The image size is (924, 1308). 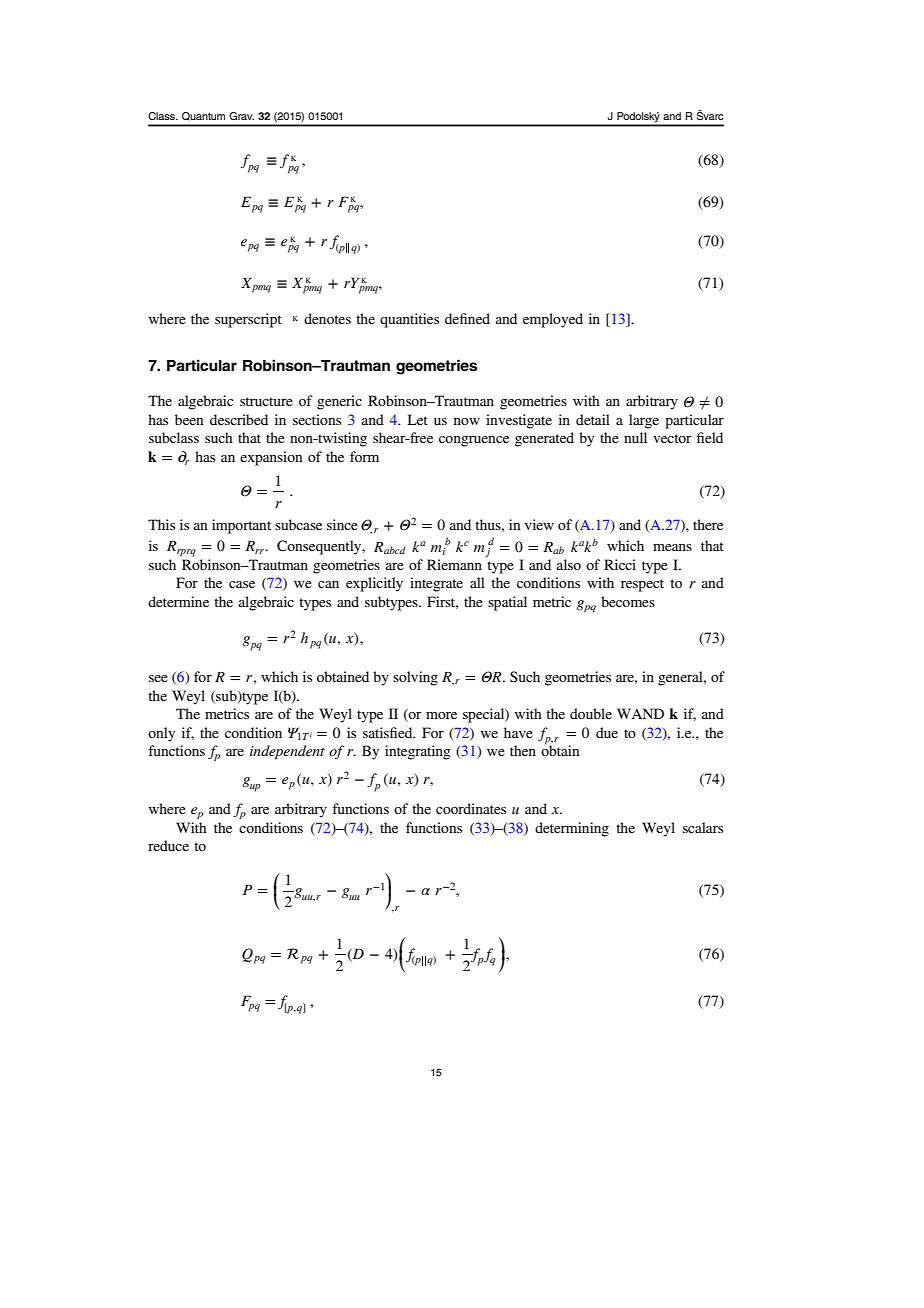 What do you see at coordinates (553, 320) in the document?
I see `employed` at bounding box center [553, 320].
